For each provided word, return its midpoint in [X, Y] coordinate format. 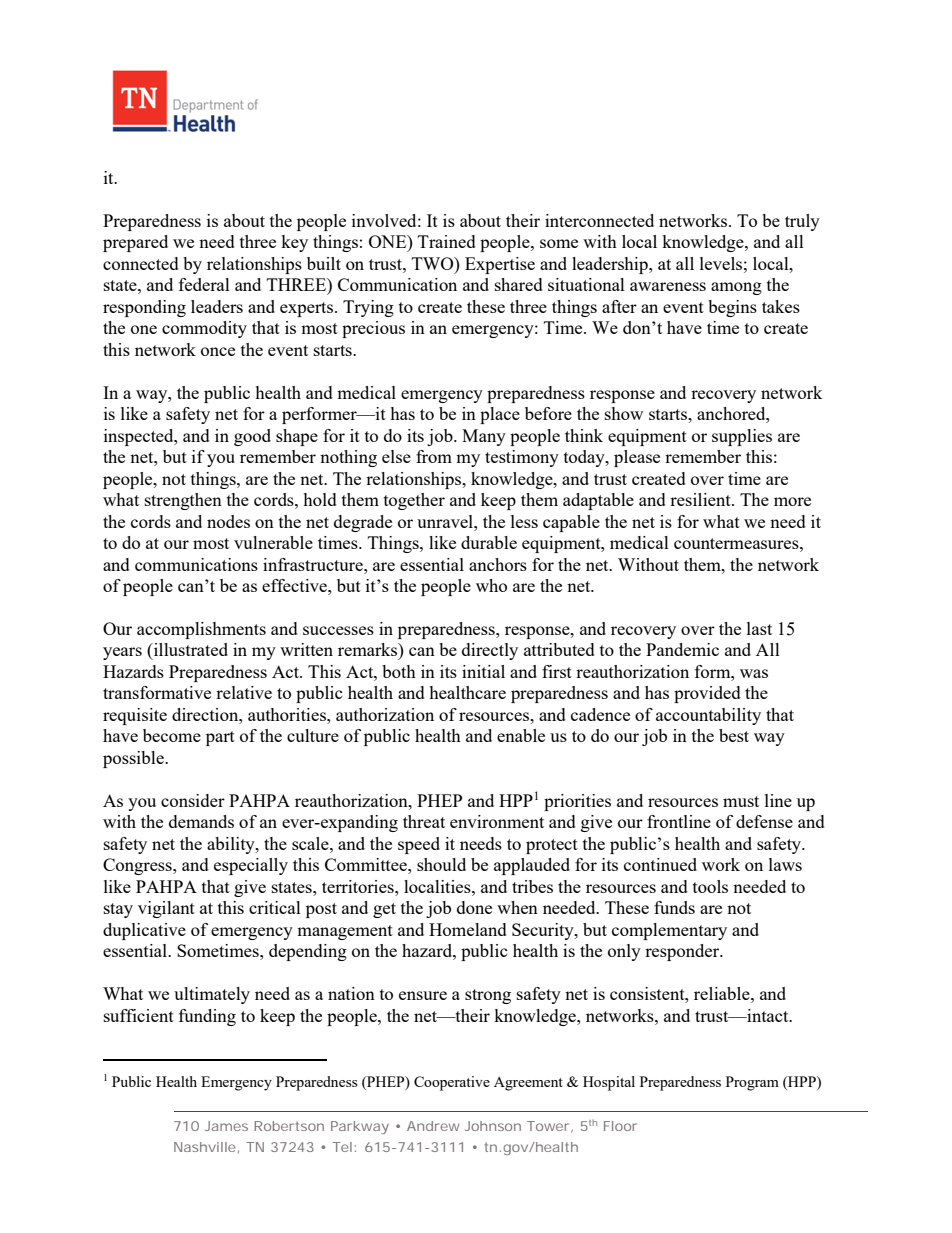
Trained [447, 241]
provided [707, 694]
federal [204, 284]
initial [483, 671]
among [736, 288]
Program [752, 1083]
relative [244, 692]
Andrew [433, 1126]
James [226, 1126]
